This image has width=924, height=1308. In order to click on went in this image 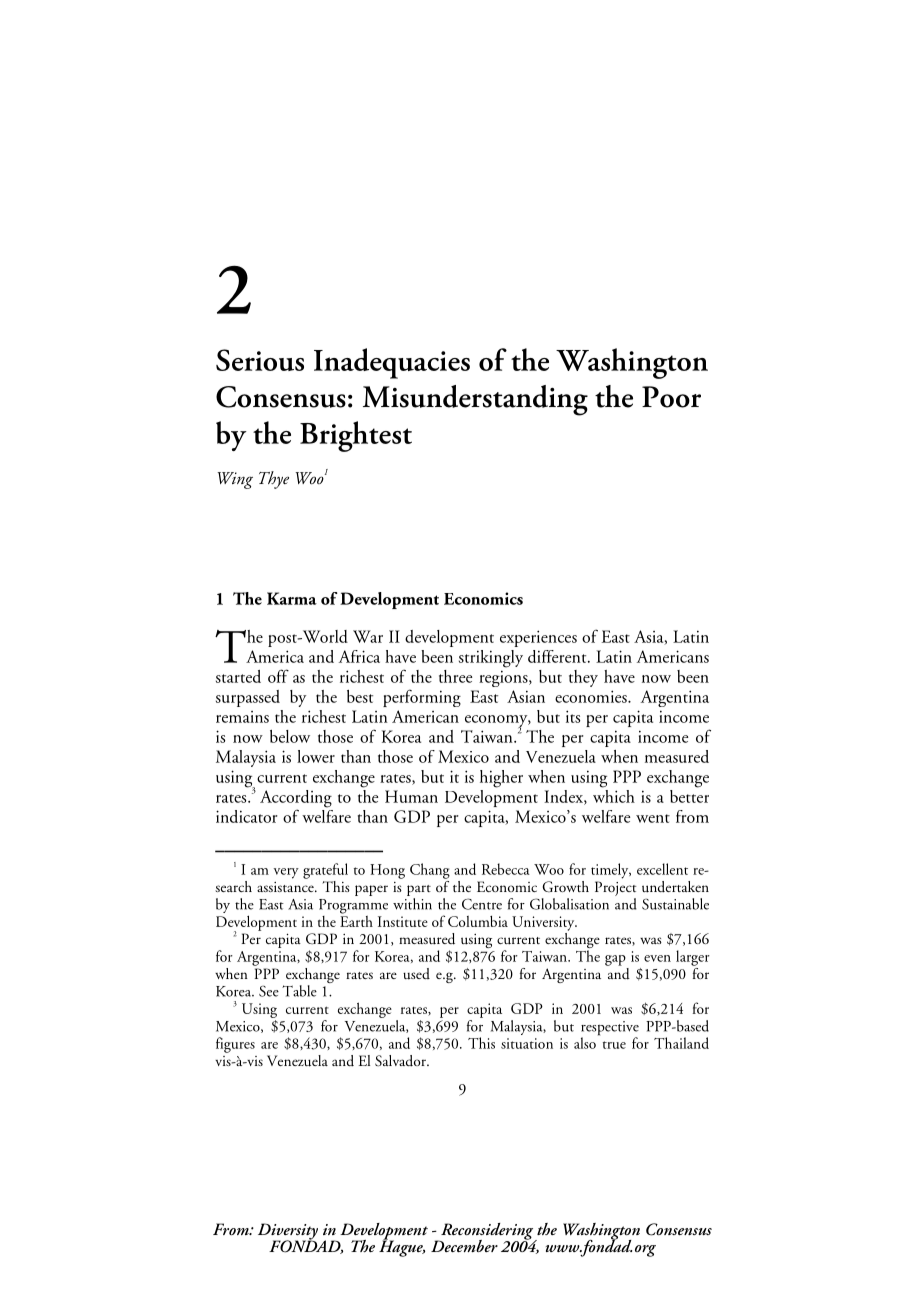, I will do `click(653, 818)`.
